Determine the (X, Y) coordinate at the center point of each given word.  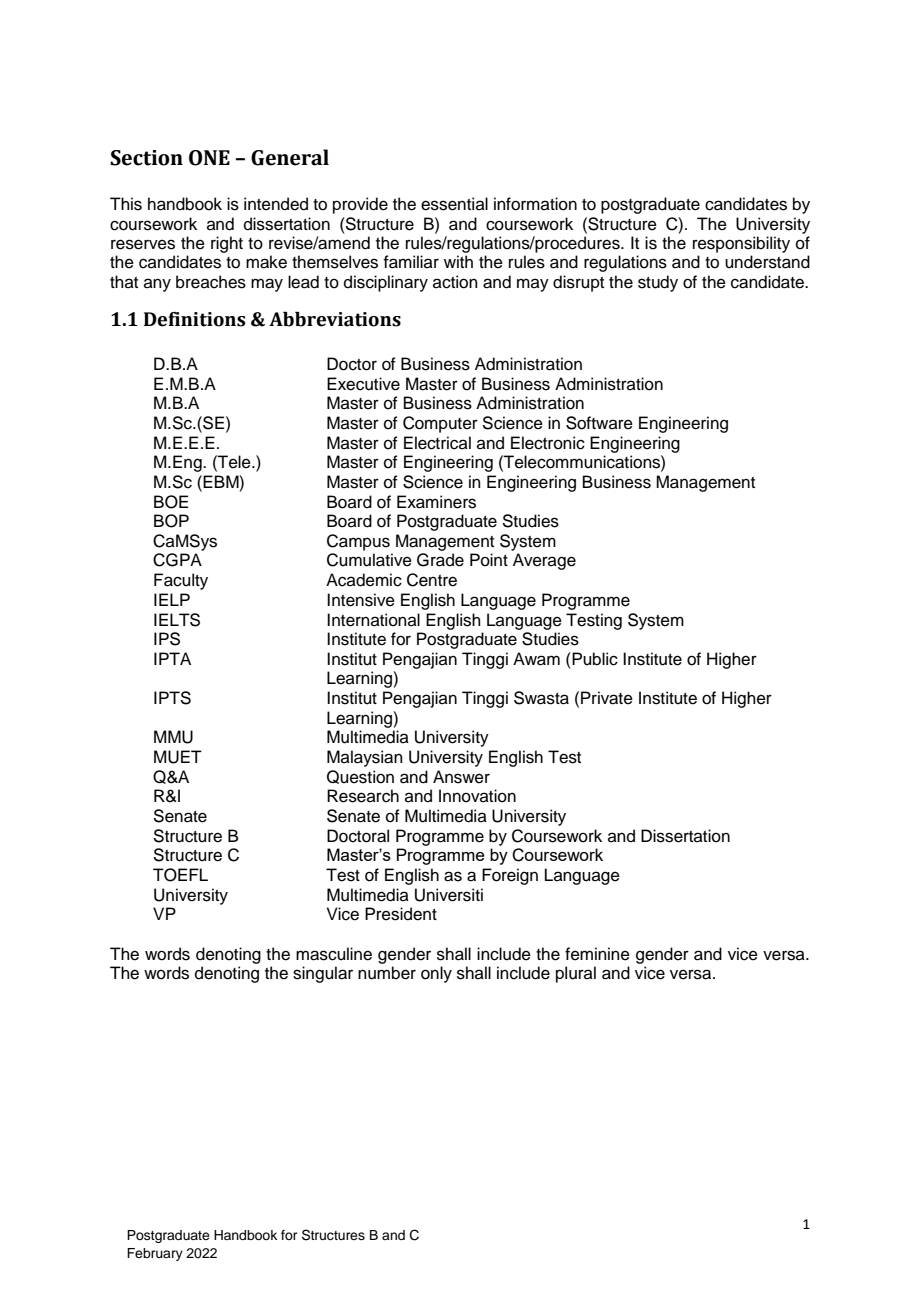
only (436, 974)
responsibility (741, 244)
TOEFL (180, 875)
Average (544, 561)
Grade (440, 560)
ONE (209, 158)
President (401, 914)
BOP (171, 521)
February (155, 1254)
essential (454, 204)
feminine (597, 954)
